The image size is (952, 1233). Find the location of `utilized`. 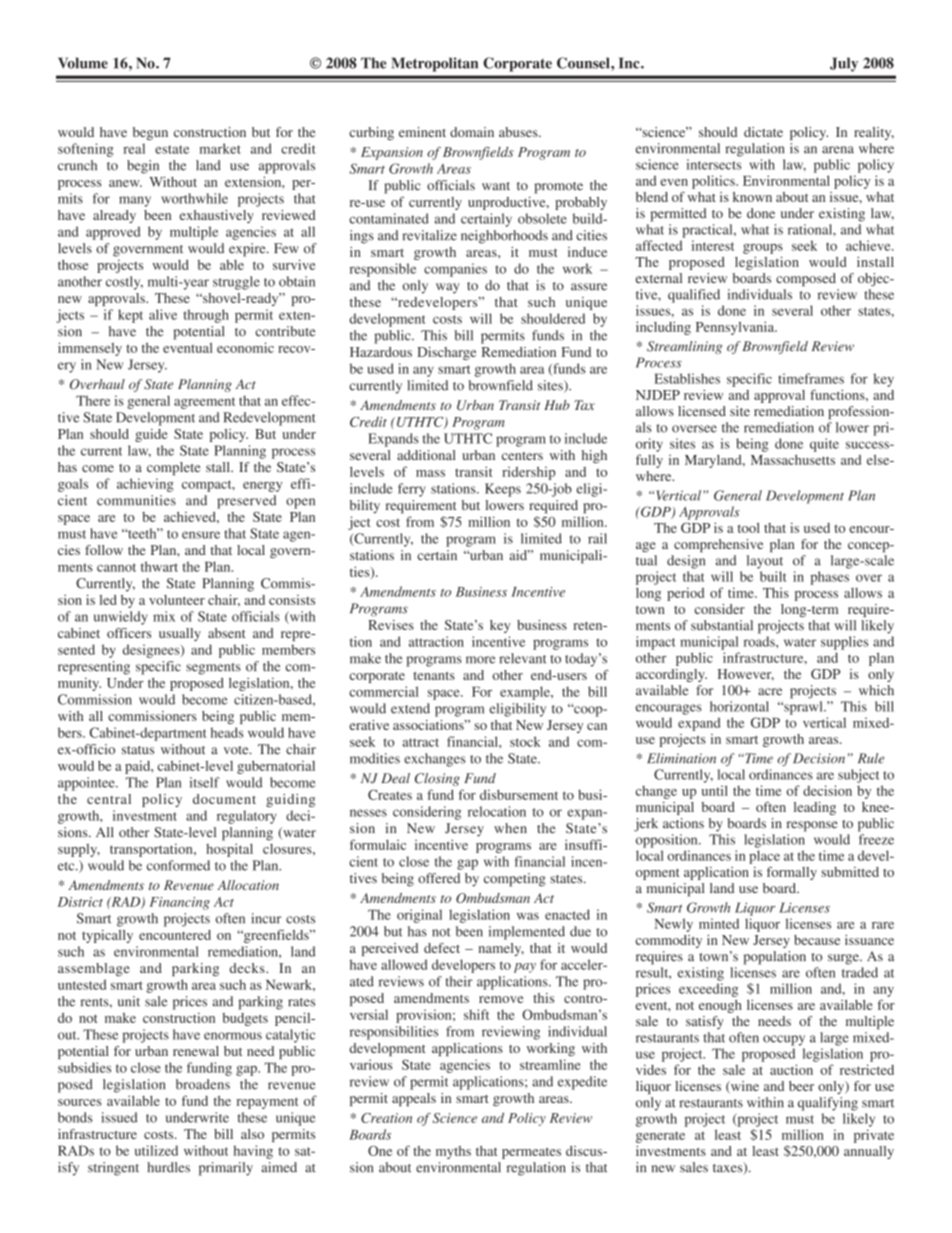

utilized is located at coordinates (156, 1150).
